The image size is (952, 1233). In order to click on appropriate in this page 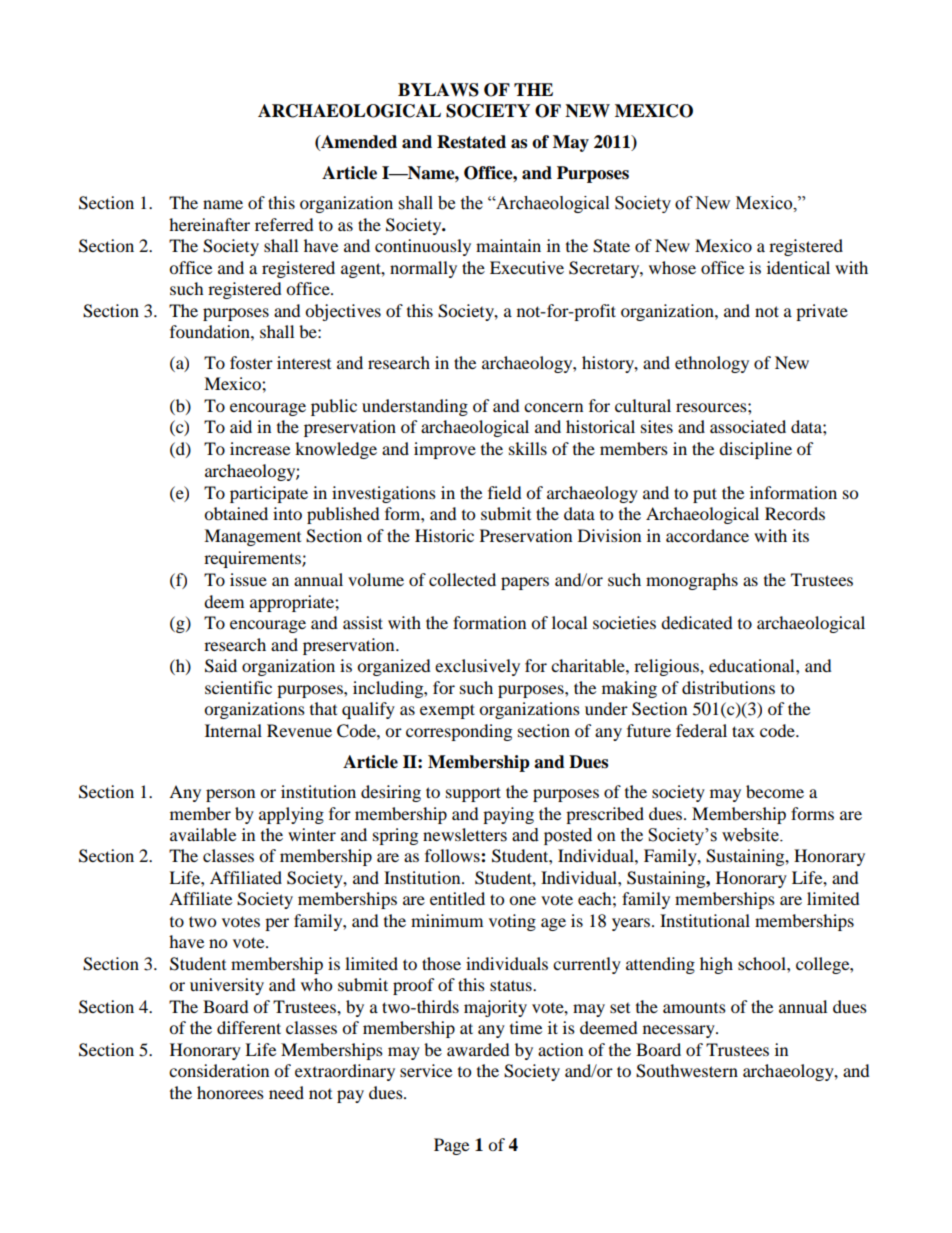, I will do `click(293, 603)`.
